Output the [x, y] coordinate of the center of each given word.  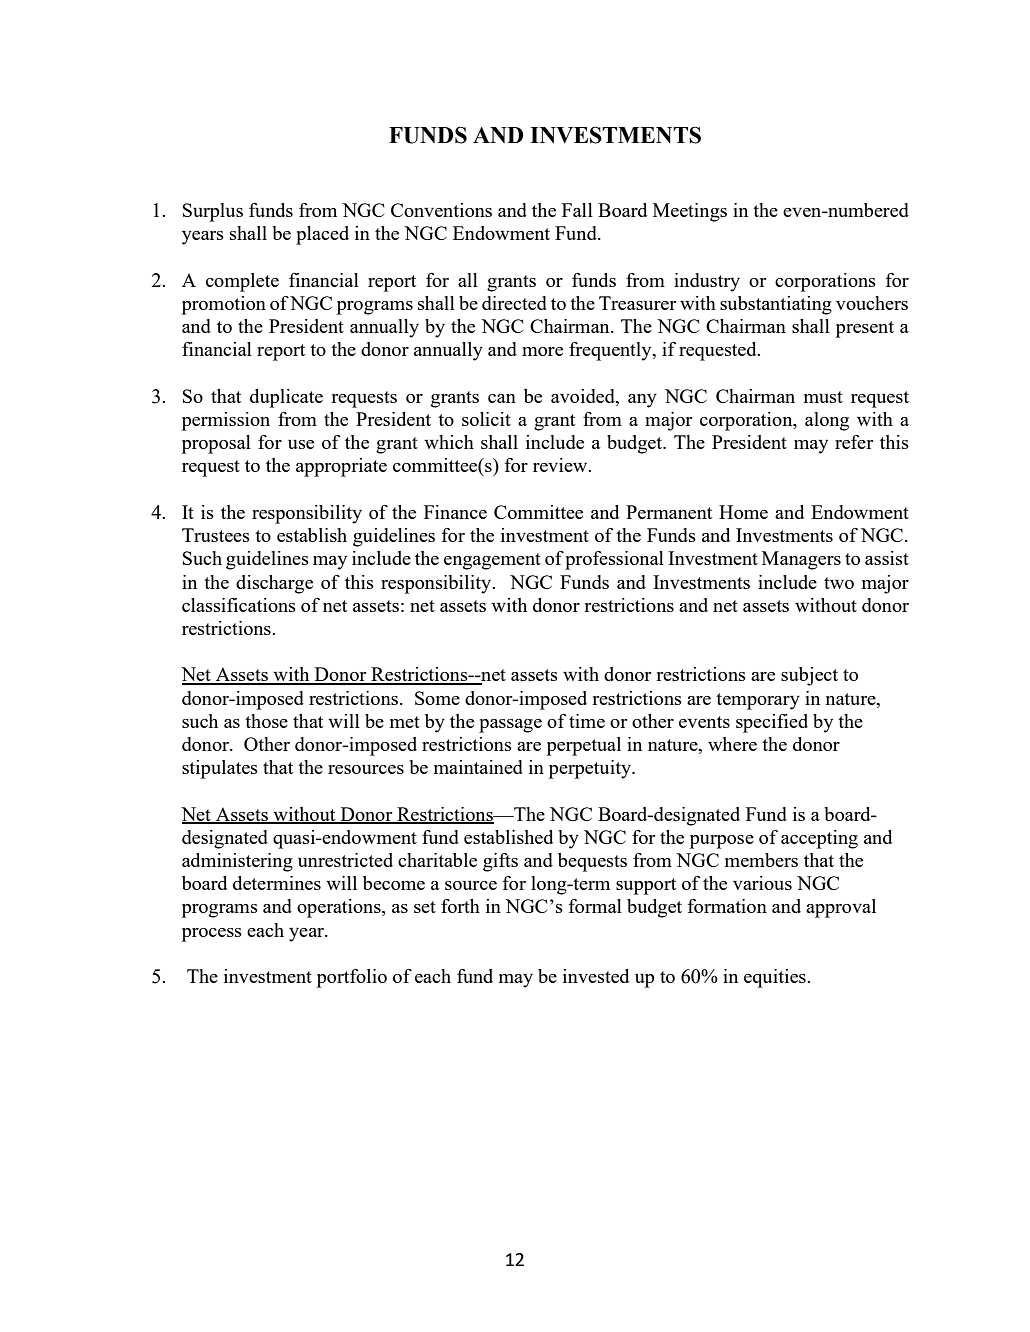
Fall [577, 210]
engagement [492, 561]
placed [322, 235]
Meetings [690, 212]
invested [596, 976]
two [839, 583]
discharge [274, 584]
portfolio [352, 978]
